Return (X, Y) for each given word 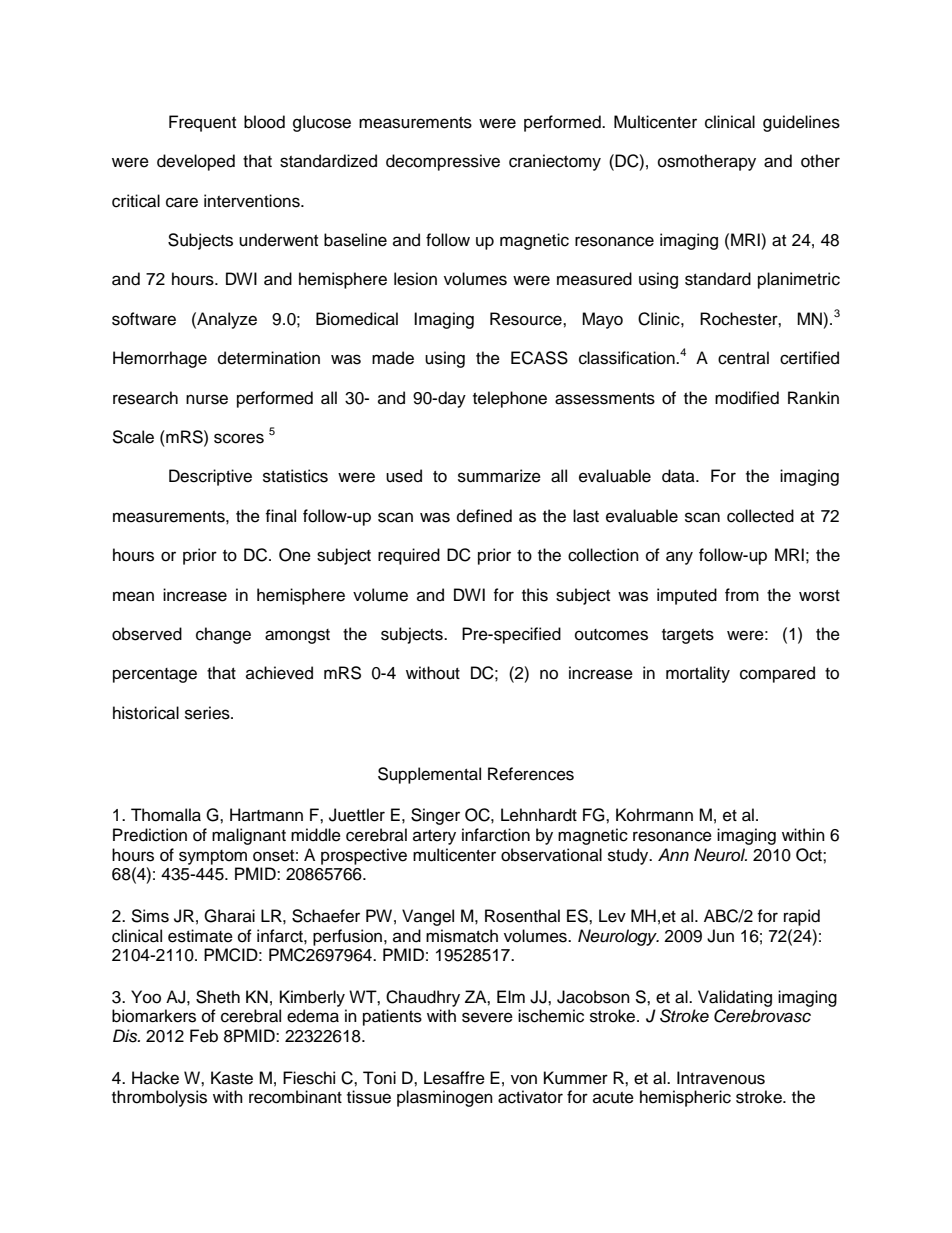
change (223, 635)
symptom (213, 857)
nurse (207, 399)
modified (747, 398)
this (535, 595)
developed (196, 162)
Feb (204, 1036)
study (629, 856)
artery (434, 837)
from (742, 595)
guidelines (801, 123)
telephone (510, 399)
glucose (322, 123)
